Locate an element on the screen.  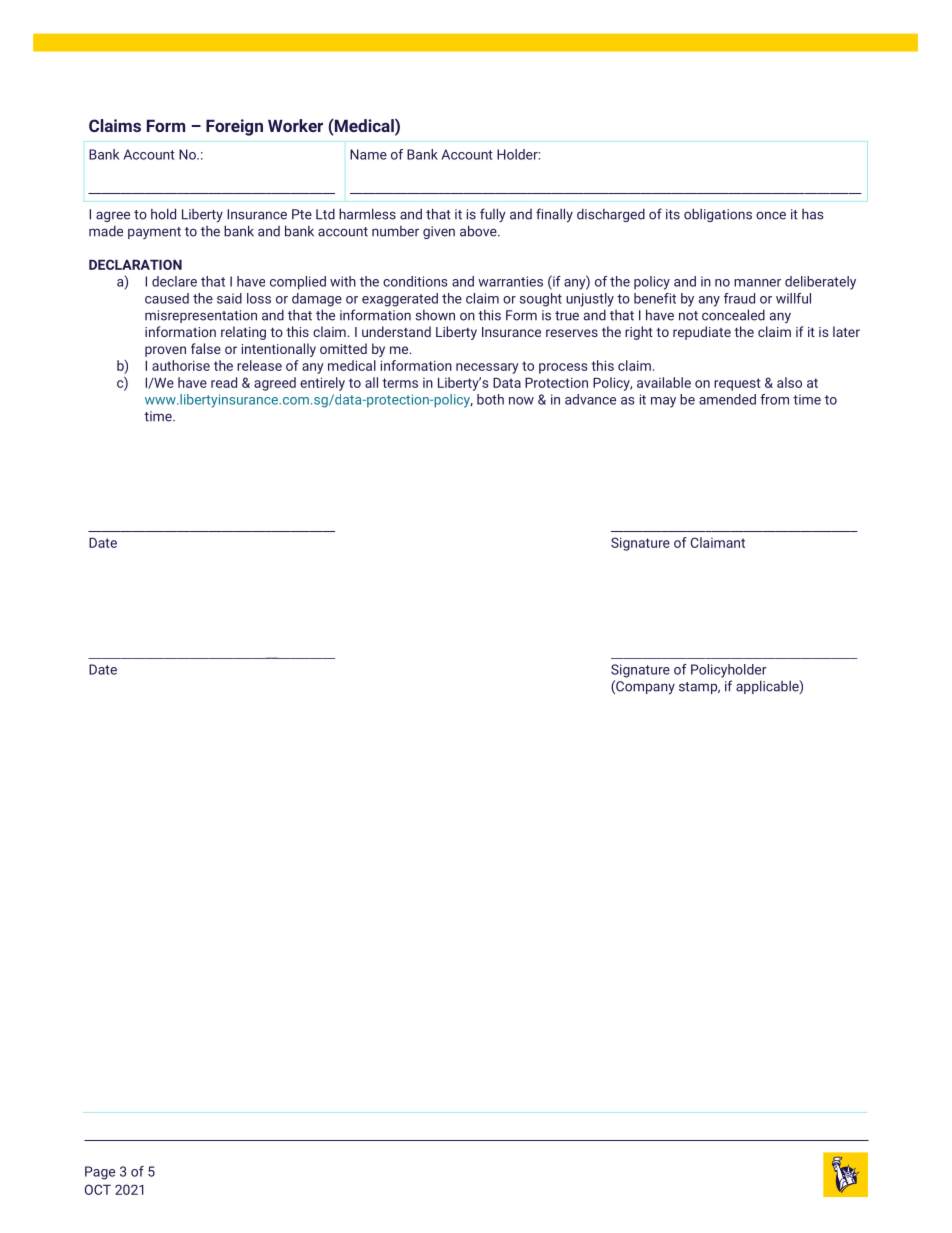
obligations is located at coordinates (718, 215).
